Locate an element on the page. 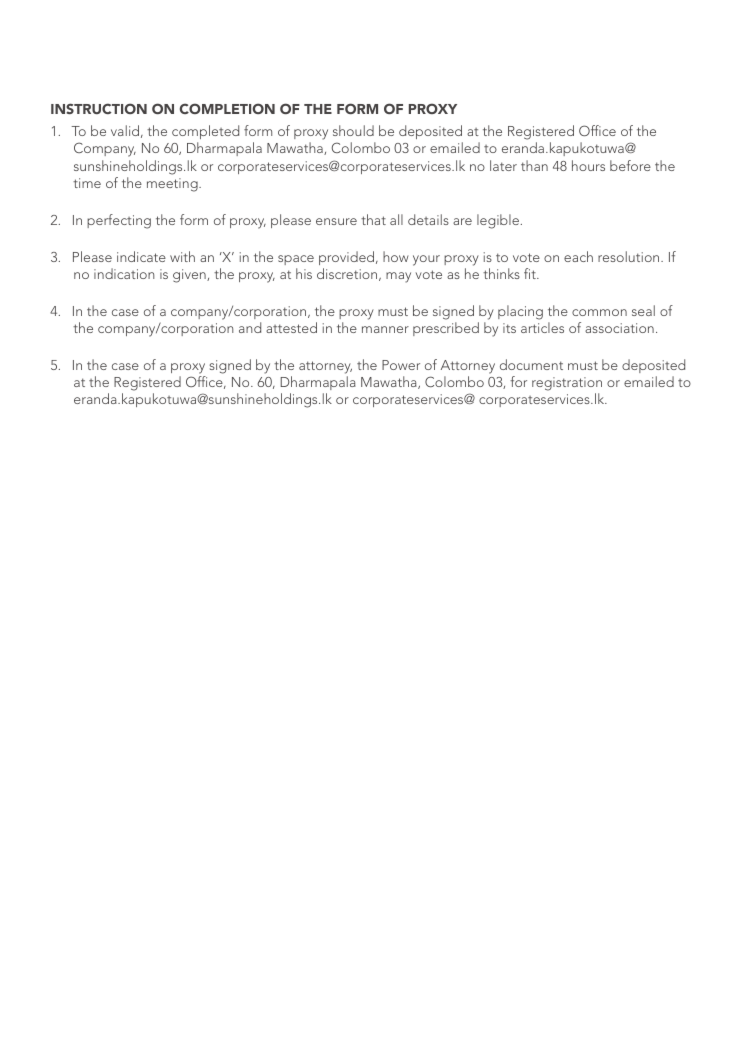 The width and height of the image is (745, 1057). INSTRUCTION is located at coordinates (99, 108).
